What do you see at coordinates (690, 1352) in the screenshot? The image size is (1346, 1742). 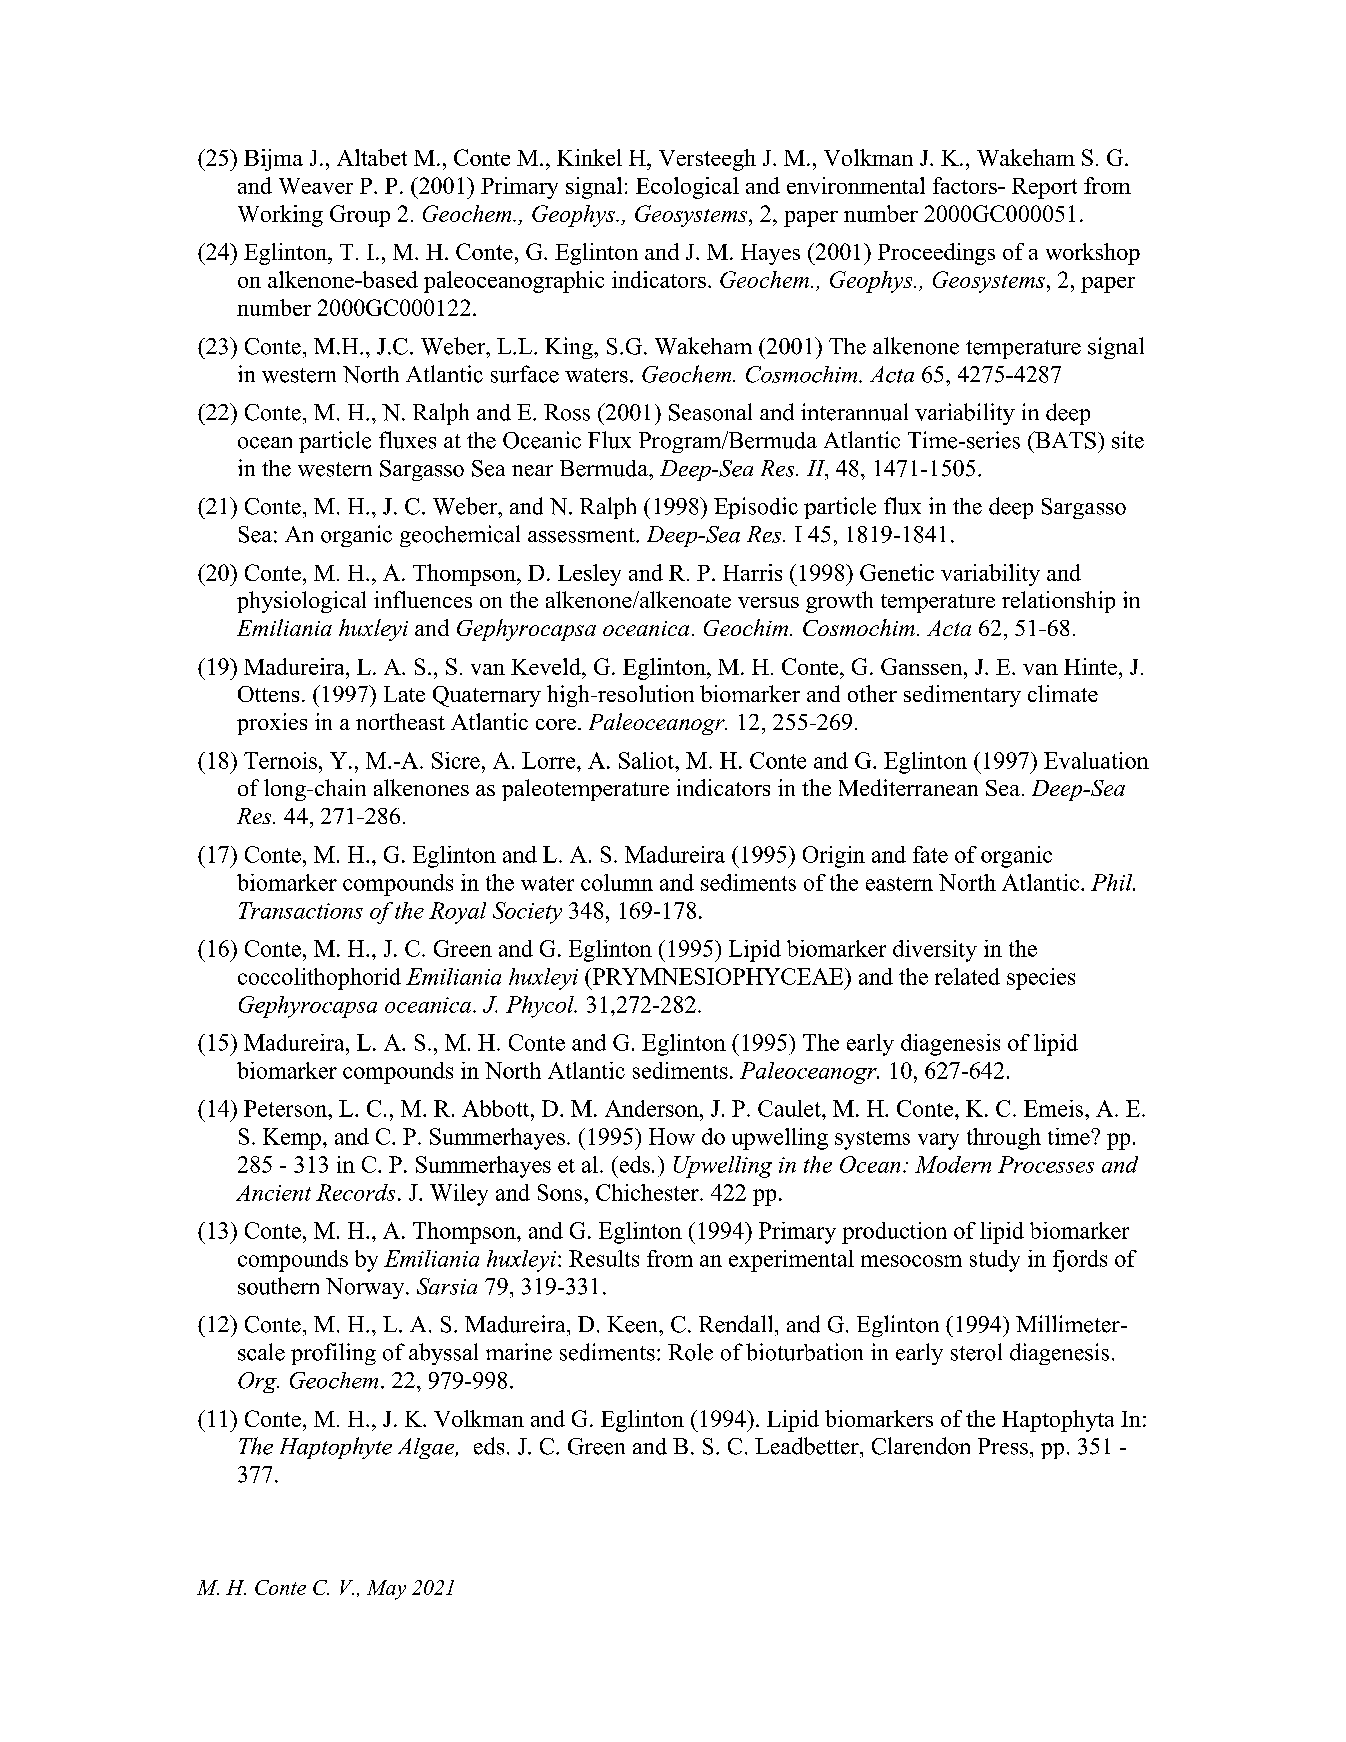 I see `Role` at bounding box center [690, 1352].
